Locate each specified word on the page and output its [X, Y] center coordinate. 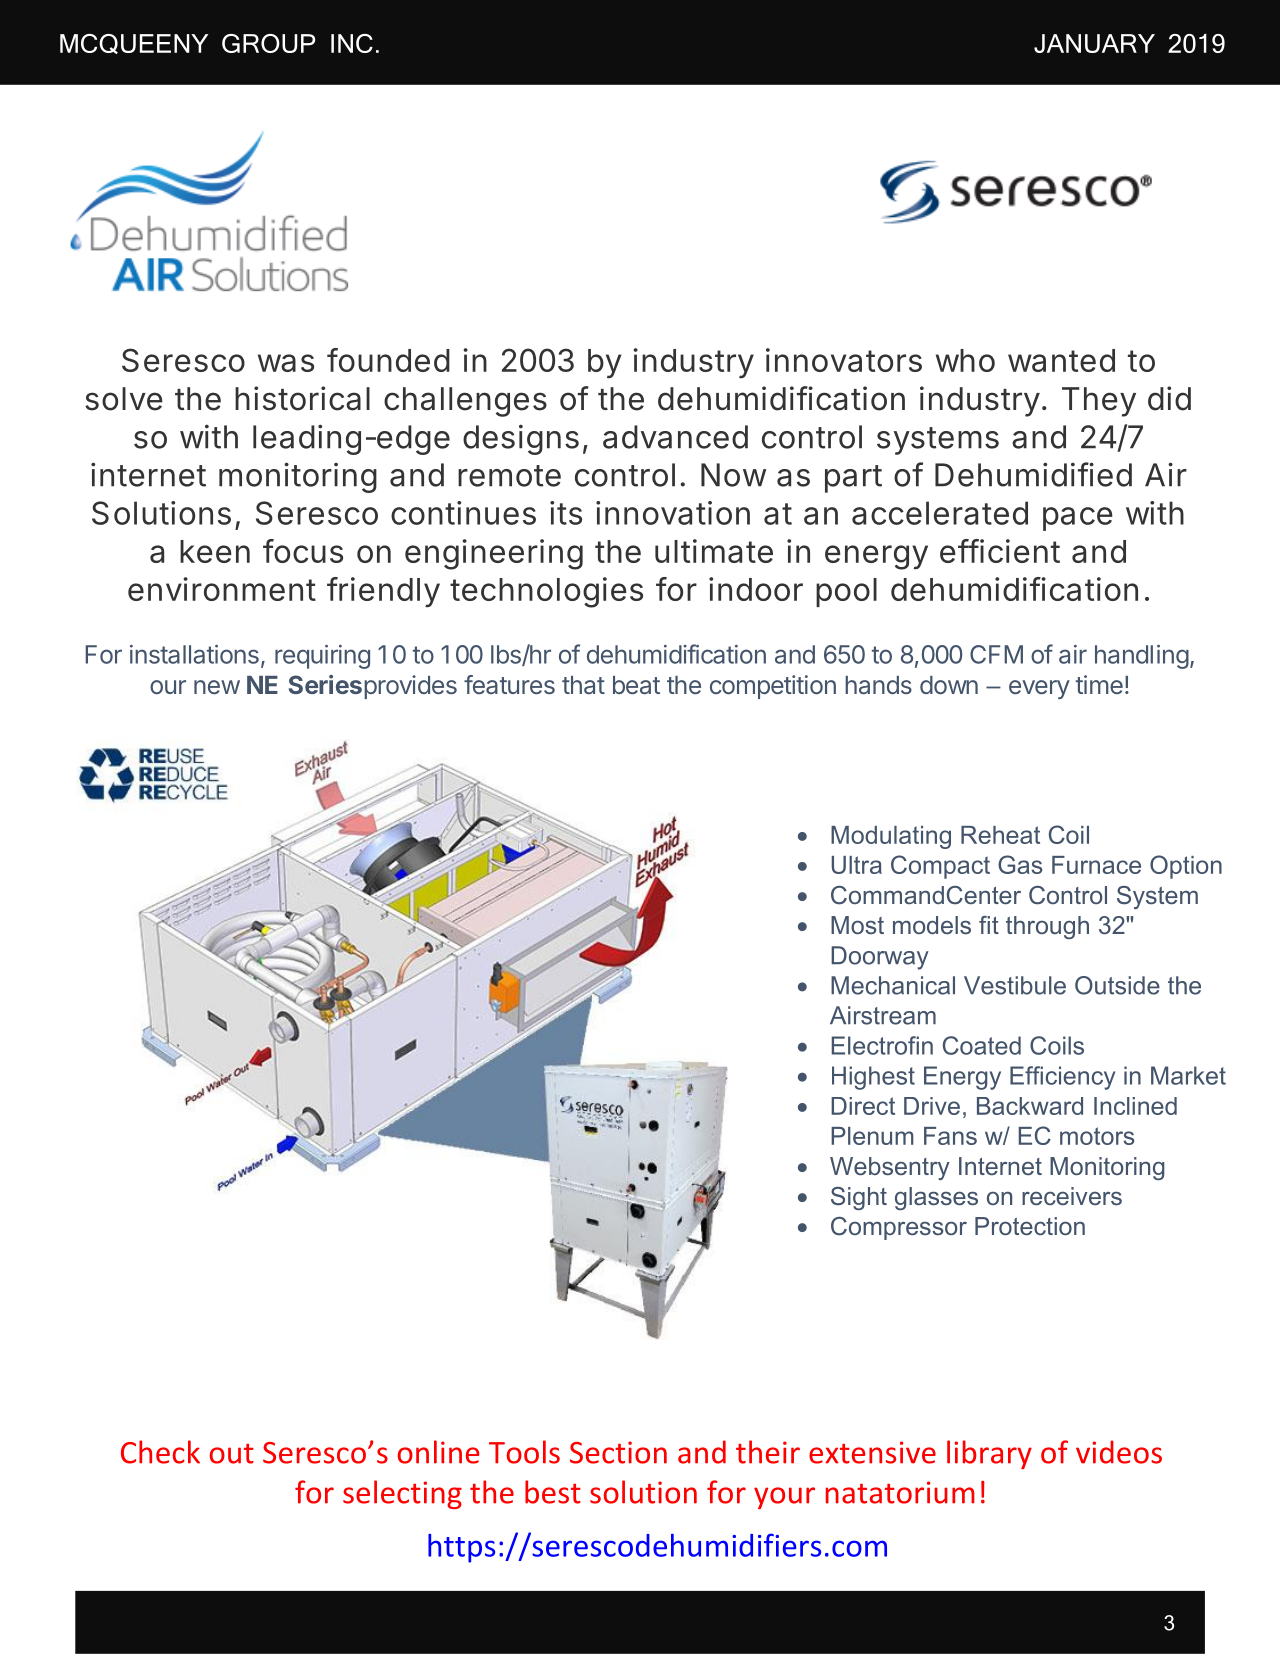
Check [160, 1452]
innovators [844, 360]
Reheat [1000, 835]
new [217, 687]
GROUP [268, 43]
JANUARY [1094, 43]
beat [636, 685]
